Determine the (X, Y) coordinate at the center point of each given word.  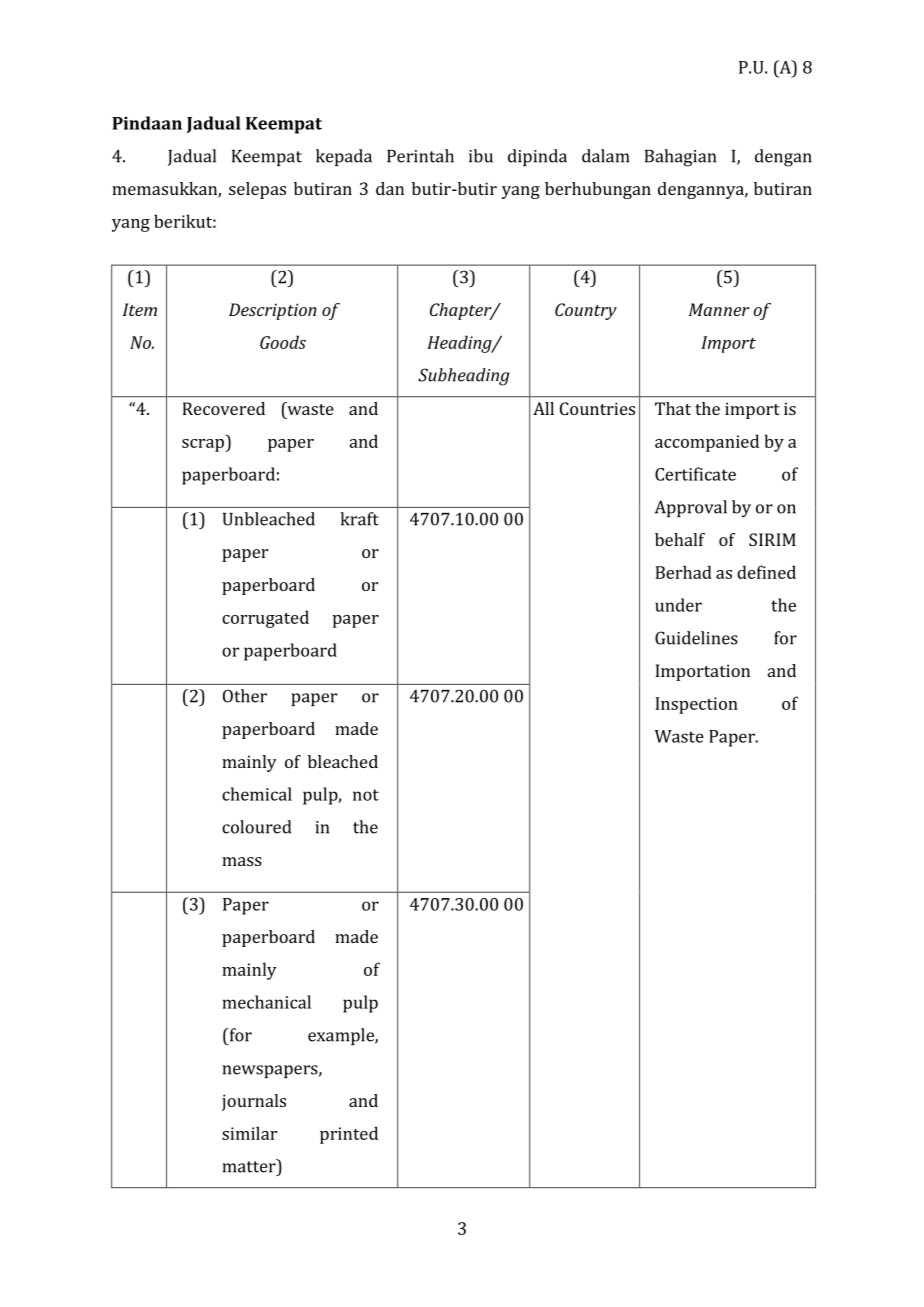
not (366, 795)
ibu (481, 156)
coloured (256, 827)
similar (249, 1133)
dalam (605, 156)
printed (349, 1135)
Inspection (696, 705)
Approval (691, 508)
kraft (359, 519)
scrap (204, 445)
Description (273, 311)
